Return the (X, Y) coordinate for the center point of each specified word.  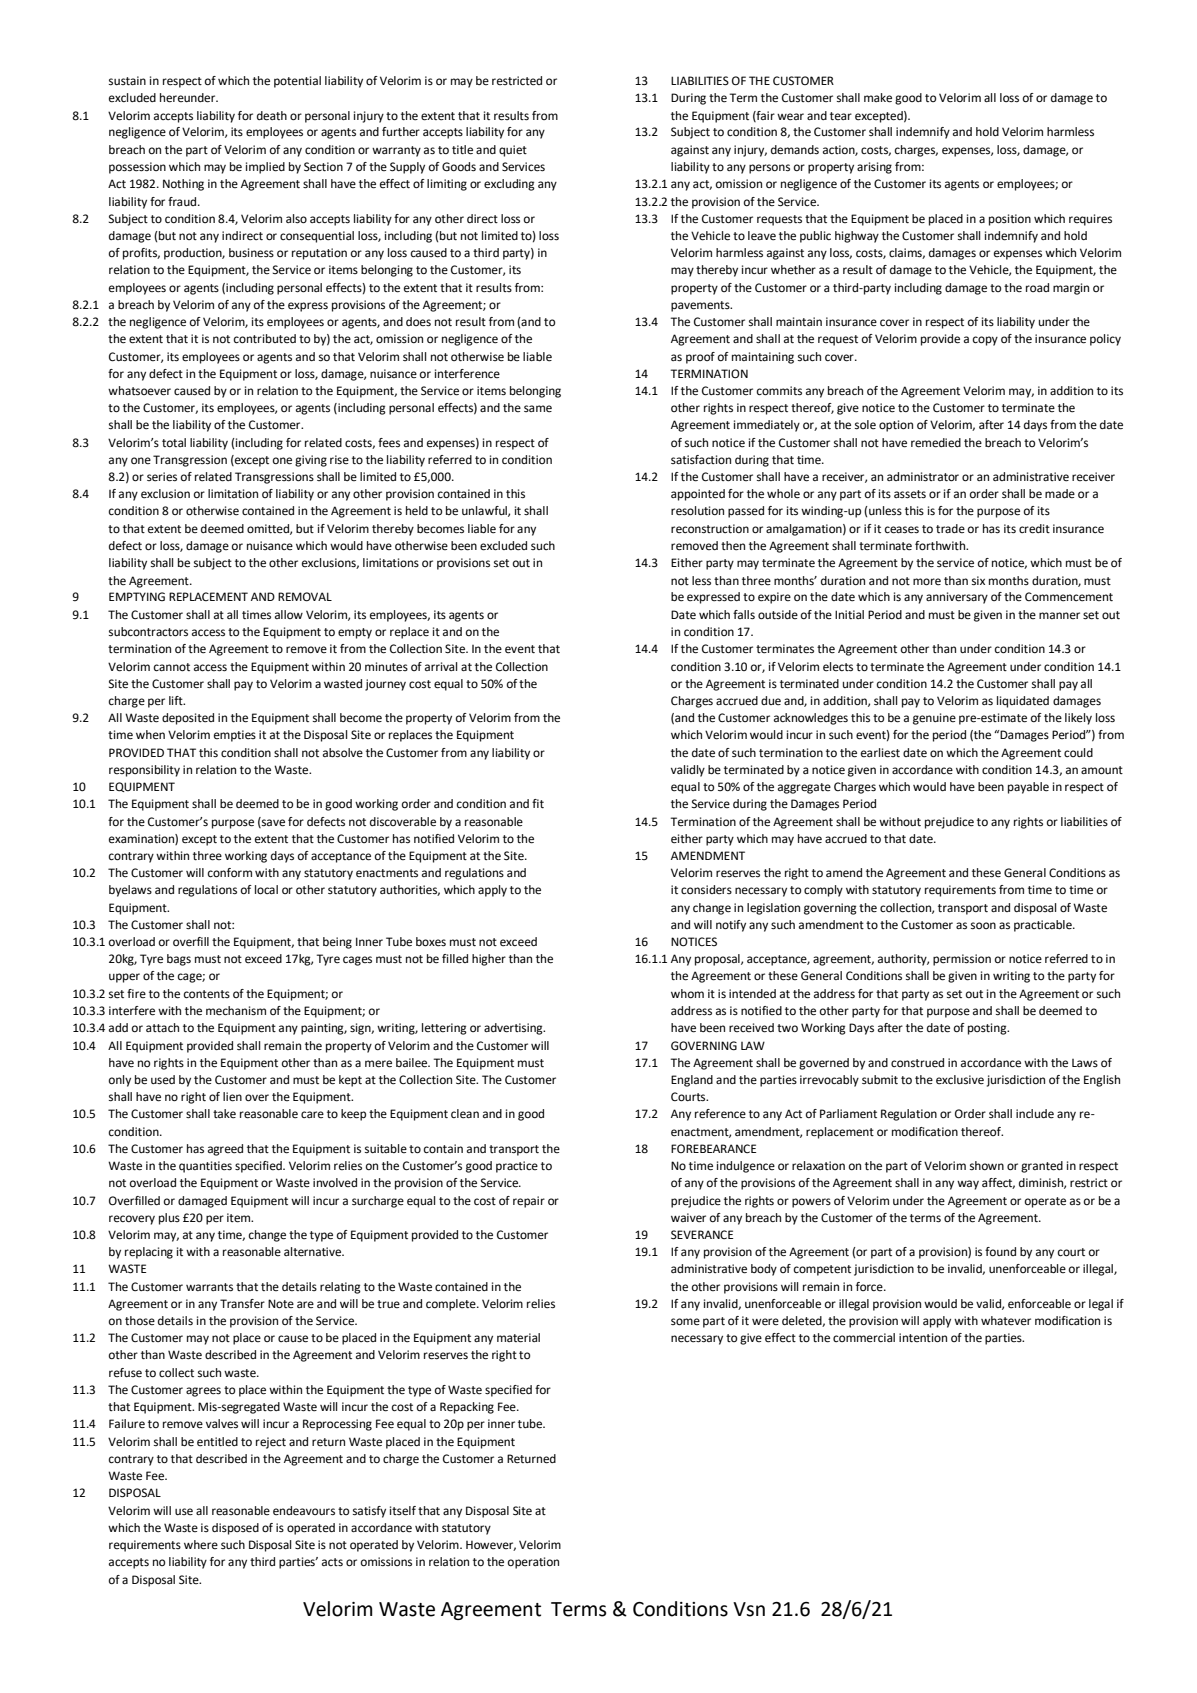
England (692, 1081)
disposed (235, 1529)
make (878, 98)
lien (232, 1097)
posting (988, 1029)
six (978, 581)
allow (289, 614)
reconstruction (710, 529)
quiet (513, 151)
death (272, 116)
